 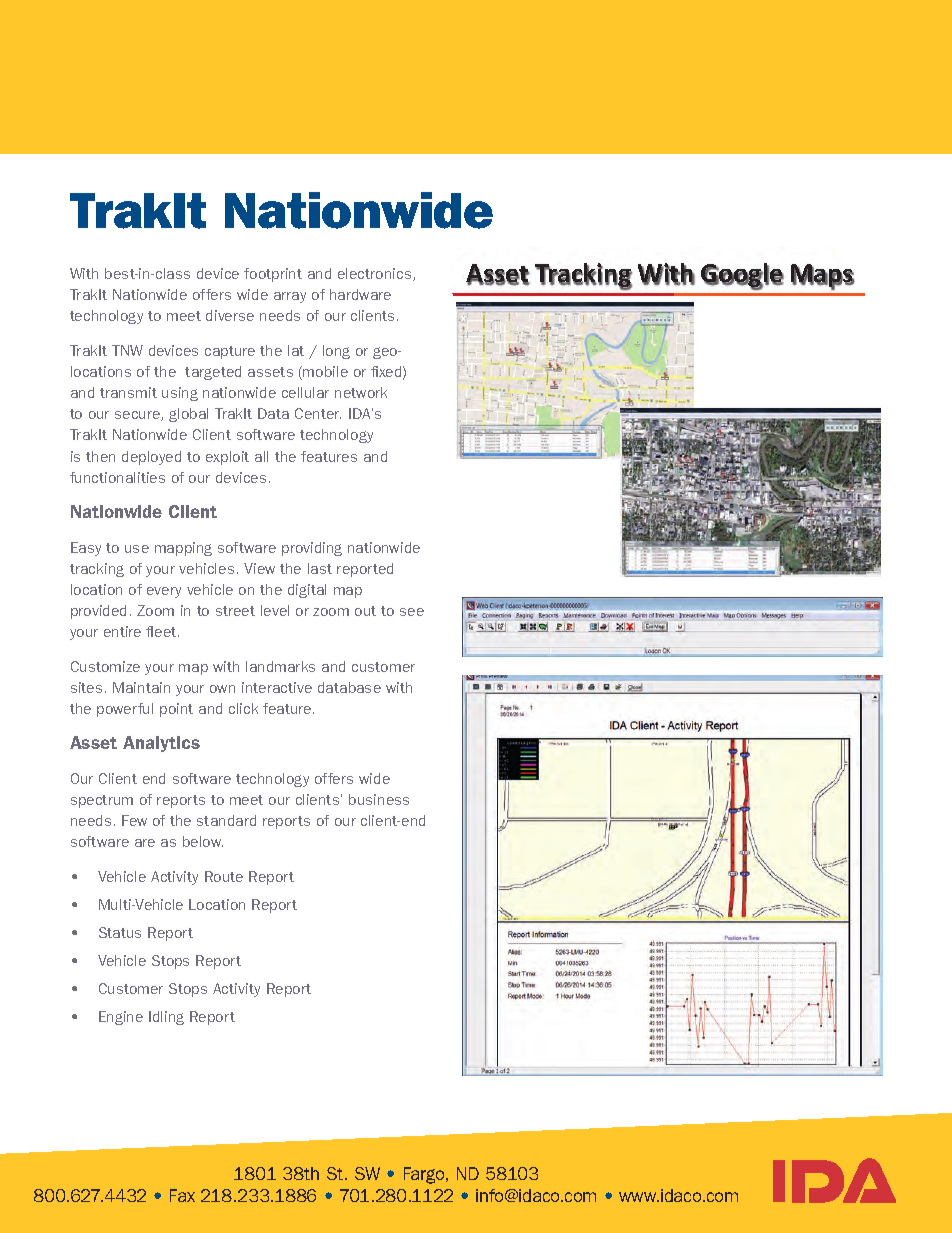 I want to click on diverse, so click(x=230, y=315).
